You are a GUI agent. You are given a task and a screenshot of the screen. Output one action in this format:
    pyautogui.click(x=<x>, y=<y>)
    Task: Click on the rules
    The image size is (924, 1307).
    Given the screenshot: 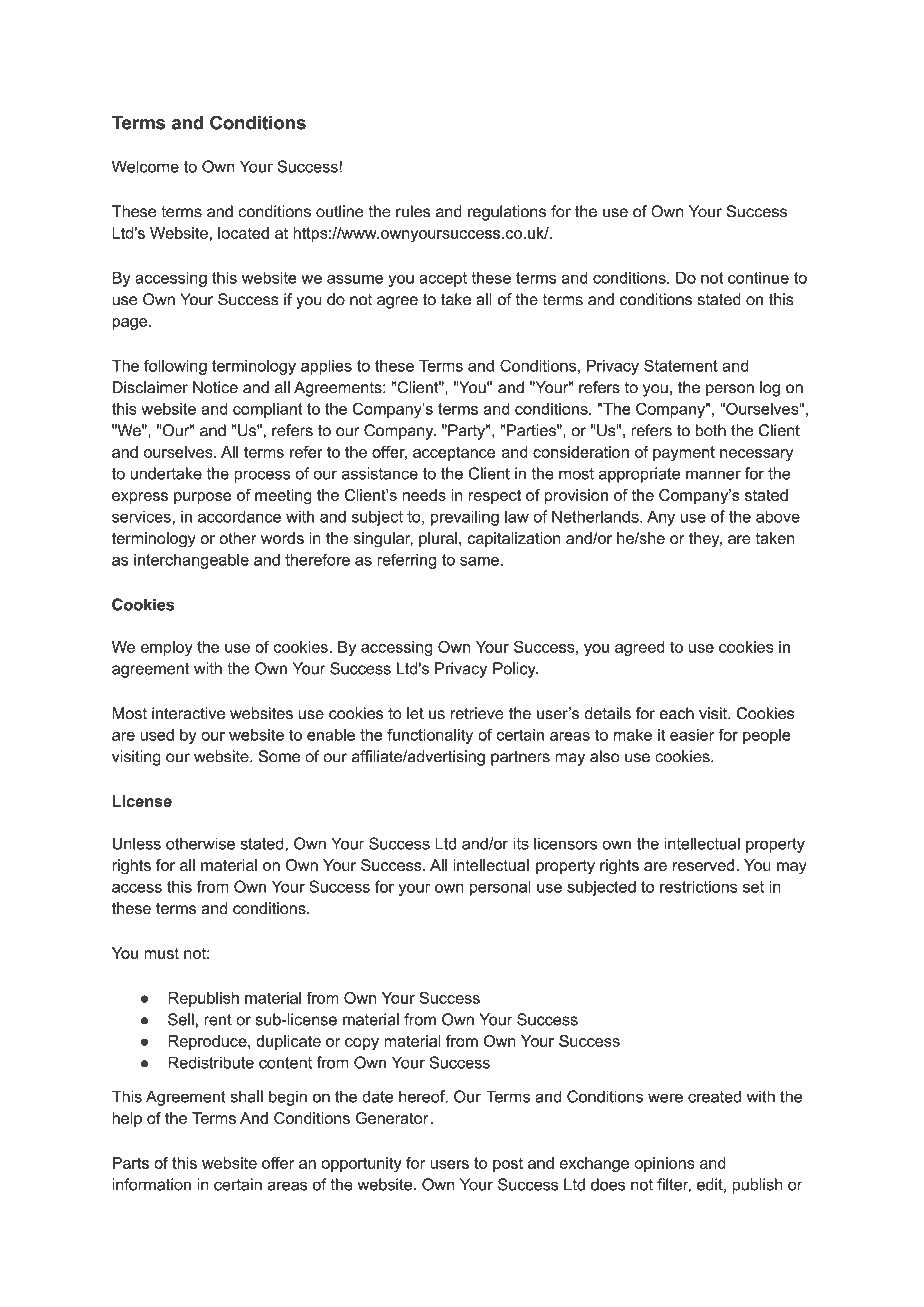 What is the action you would take?
    pyautogui.click(x=413, y=211)
